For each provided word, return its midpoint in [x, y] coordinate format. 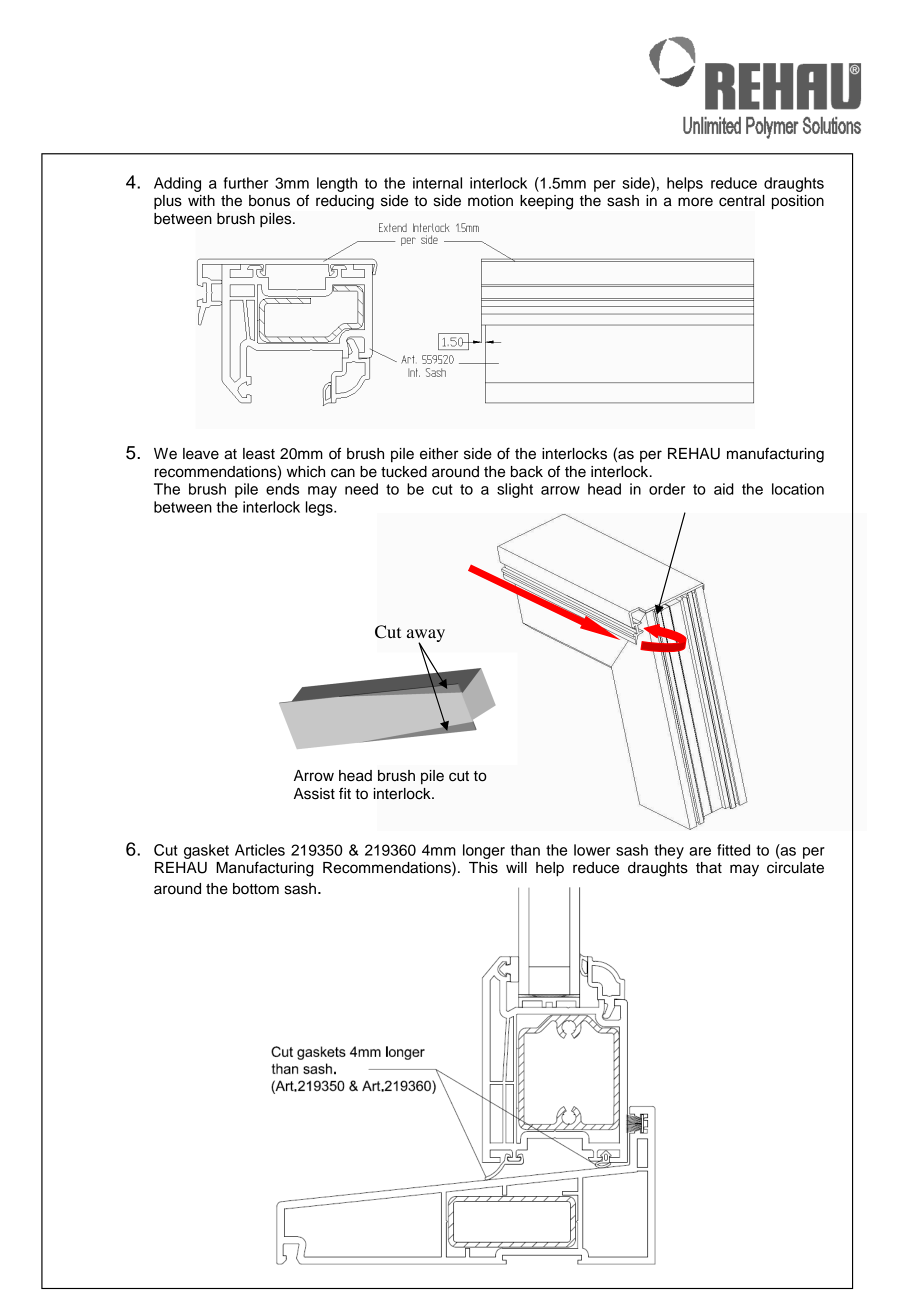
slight [515, 490]
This [483, 868]
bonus [269, 201]
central [742, 201]
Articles [260, 850]
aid [724, 489]
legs [320, 508]
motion [490, 201]
